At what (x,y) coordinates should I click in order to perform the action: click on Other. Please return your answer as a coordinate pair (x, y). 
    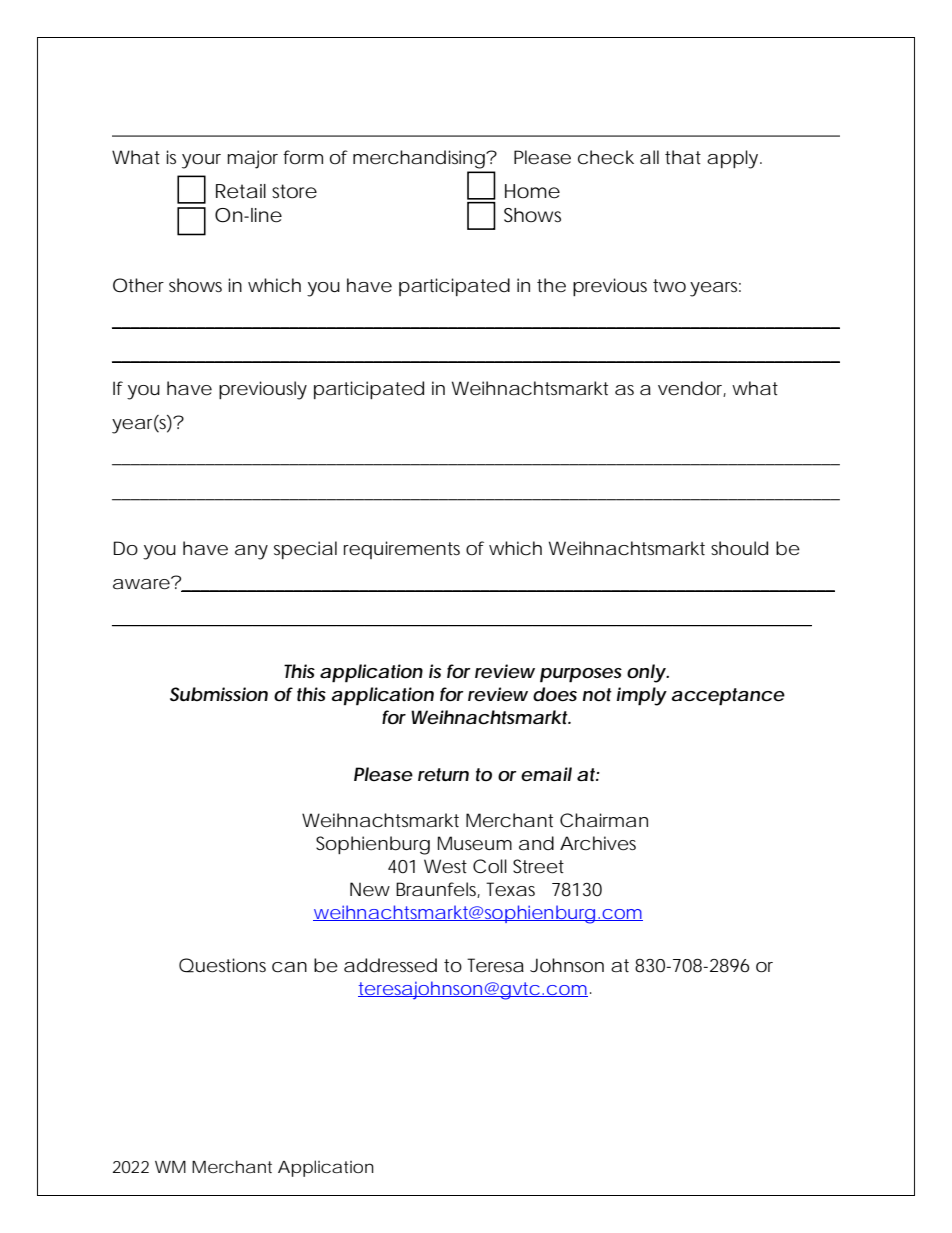
    Looking at the image, I should click on (138, 285).
